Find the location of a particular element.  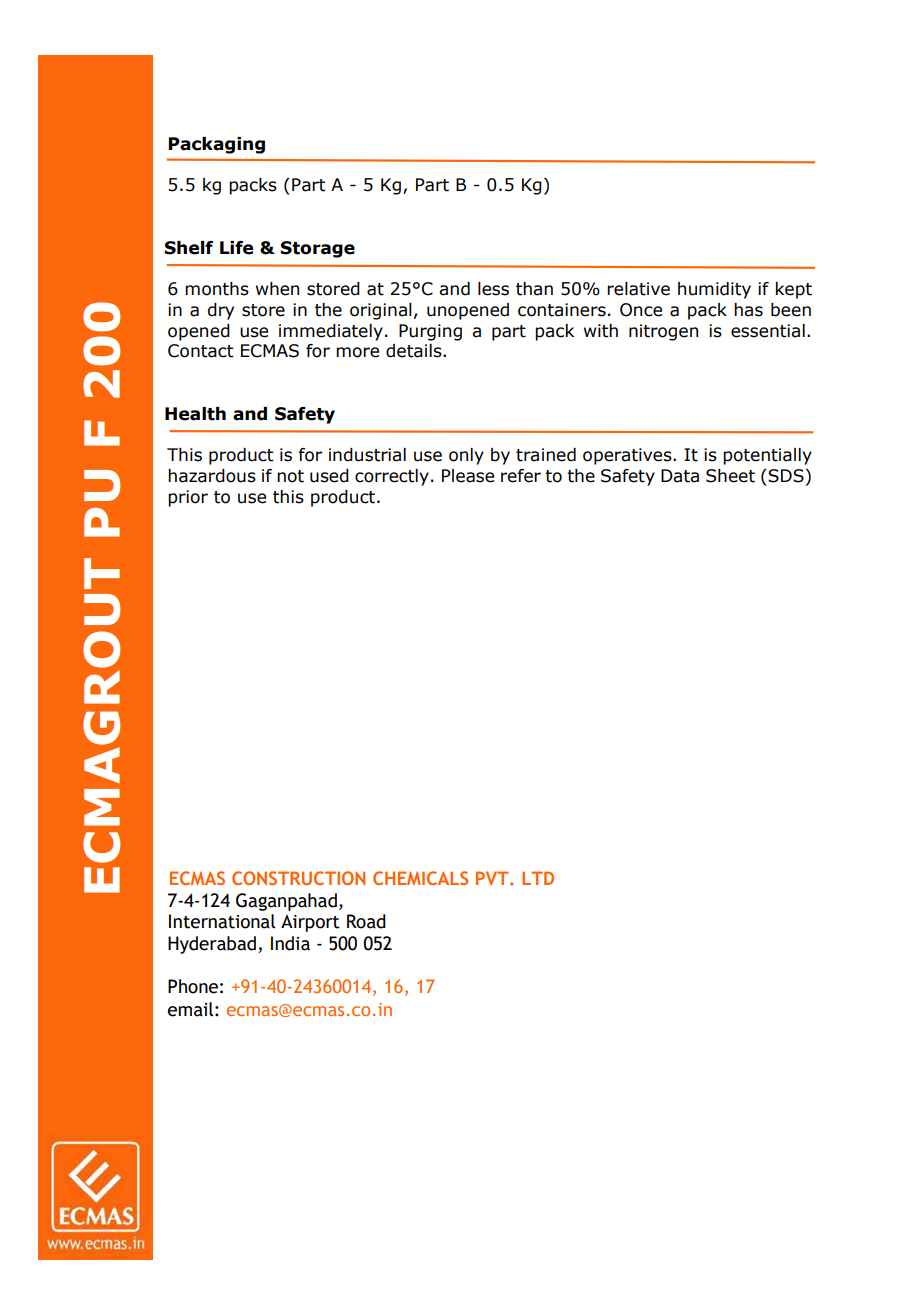

Road is located at coordinates (366, 921).
